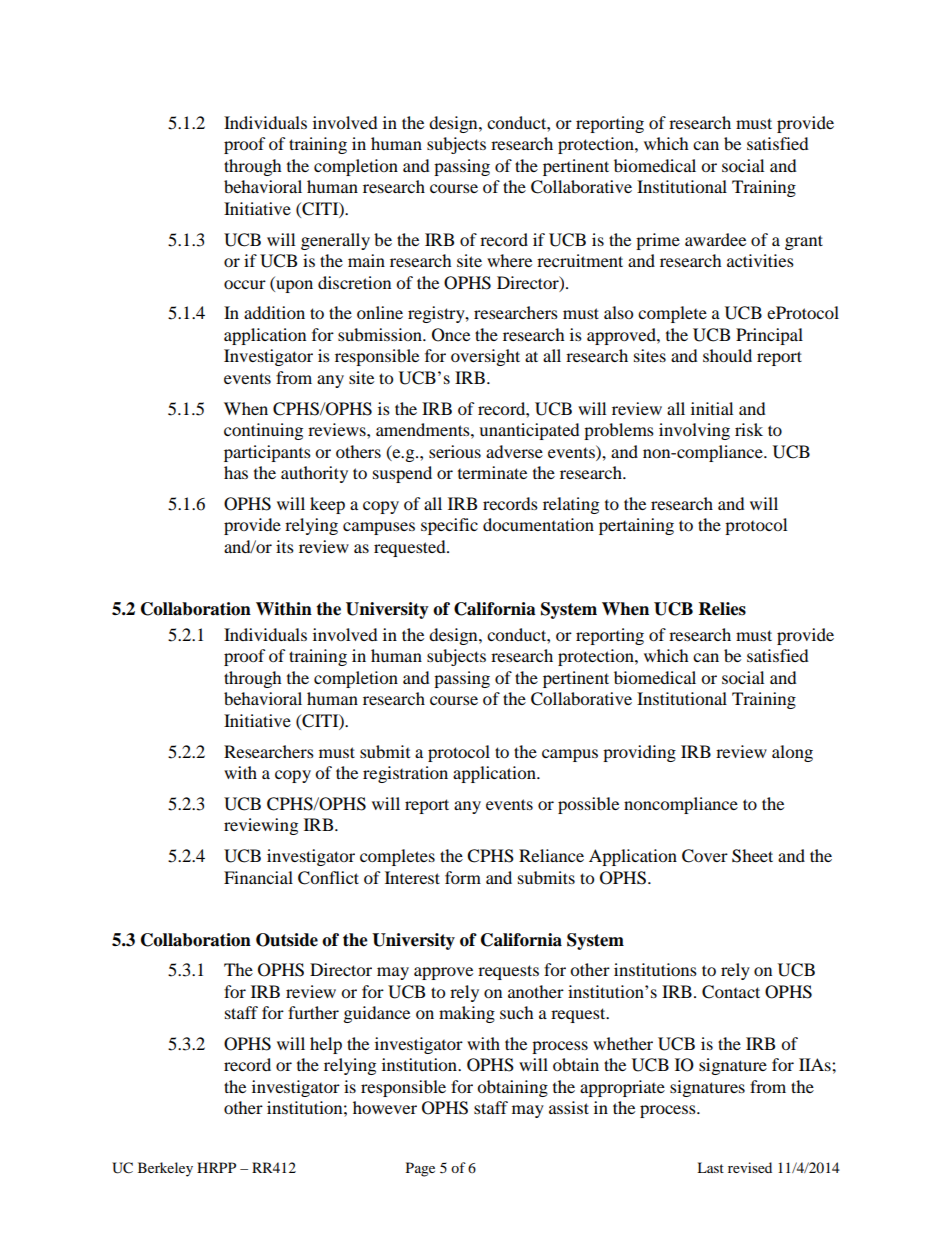 The width and height of the screenshot is (952, 1233). What do you see at coordinates (405, 774) in the screenshot?
I see `registration` at bounding box center [405, 774].
